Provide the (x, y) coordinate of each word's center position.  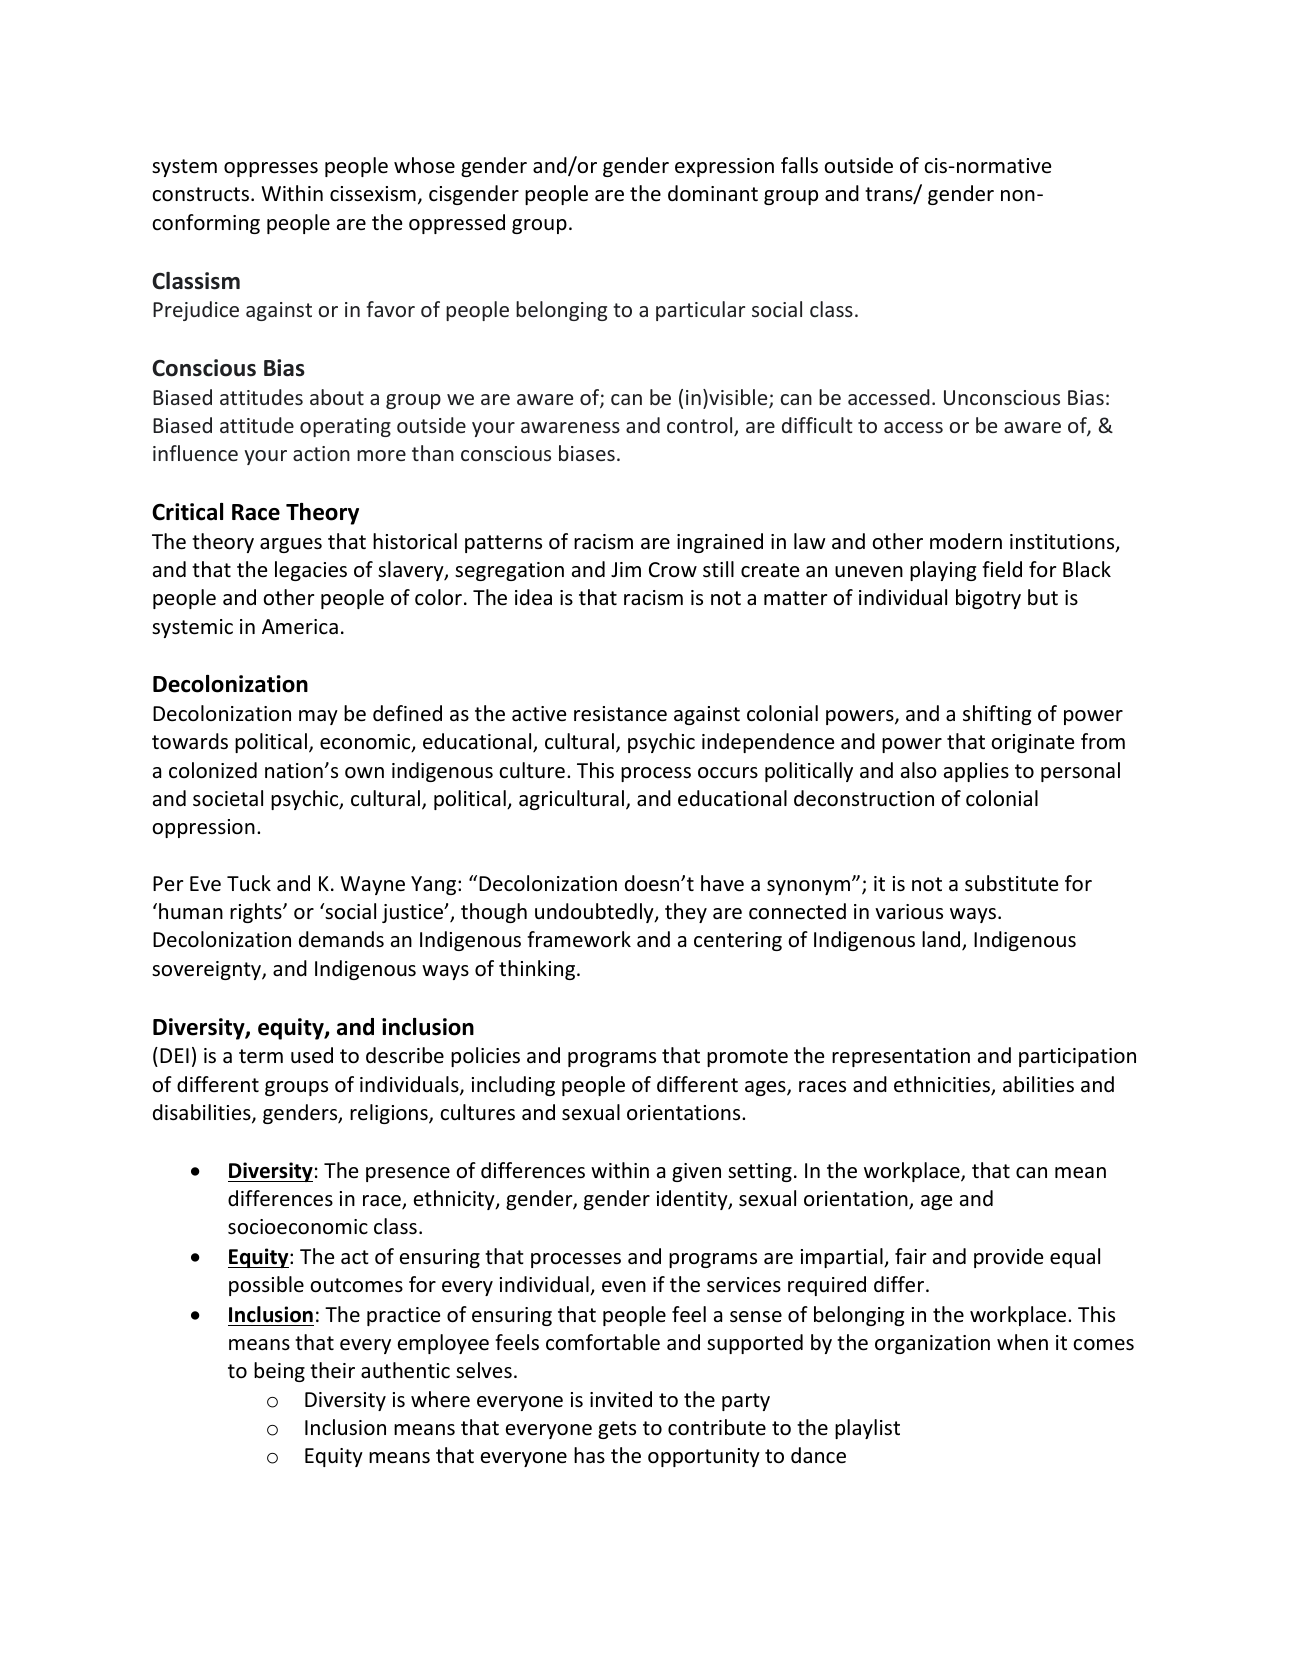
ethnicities (943, 1085)
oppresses (271, 169)
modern (966, 541)
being (279, 1372)
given (696, 1172)
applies (976, 772)
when (1022, 1342)
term (261, 1056)
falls (799, 165)
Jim (626, 569)
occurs (728, 772)
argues (291, 545)
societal (228, 798)
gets (617, 1430)
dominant (713, 193)
